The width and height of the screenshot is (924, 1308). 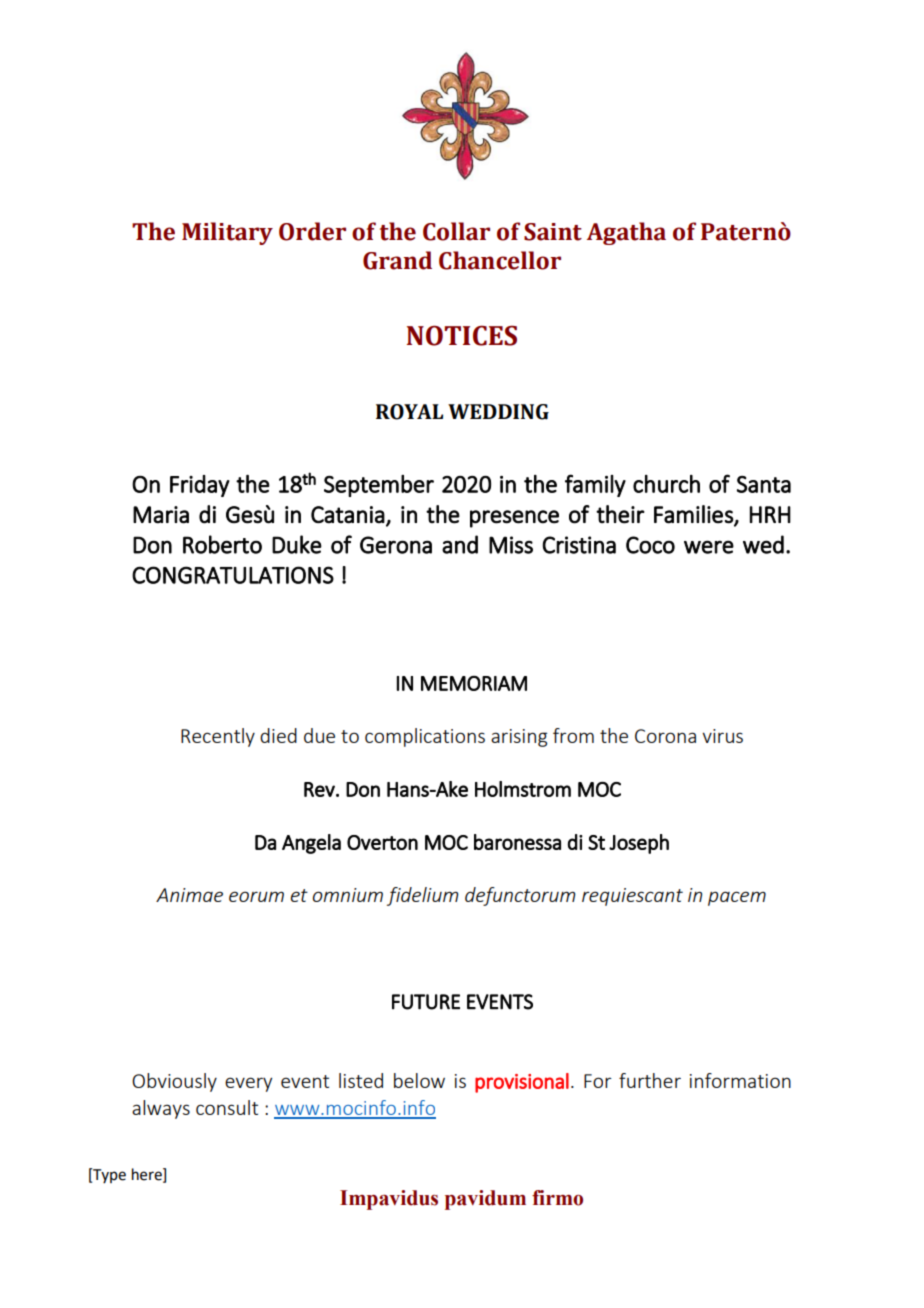 What do you see at coordinates (498, 412) in the screenshot?
I see `WEDDING` at bounding box center [498, 412].
